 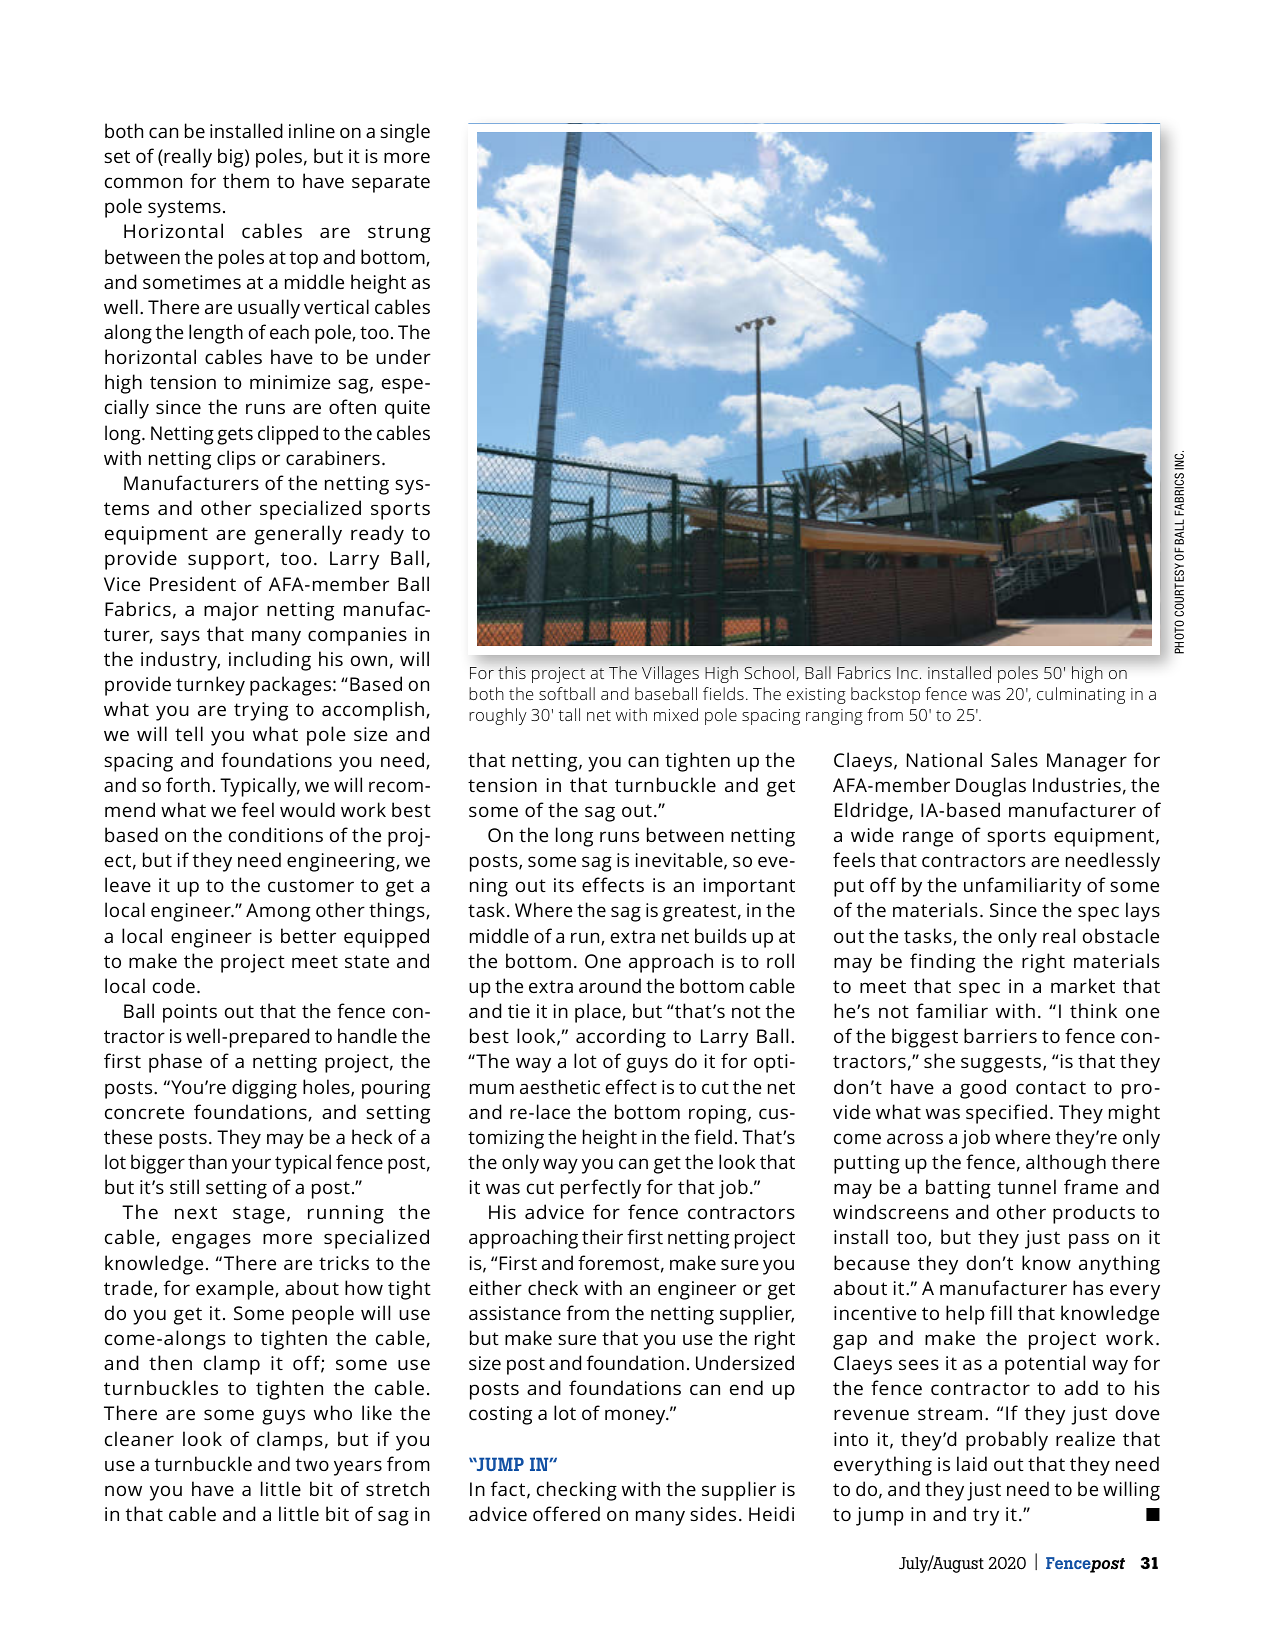 What do you see at coordinates (405, 133) in the image?
I see `single` at bounding box center [405, 133].
